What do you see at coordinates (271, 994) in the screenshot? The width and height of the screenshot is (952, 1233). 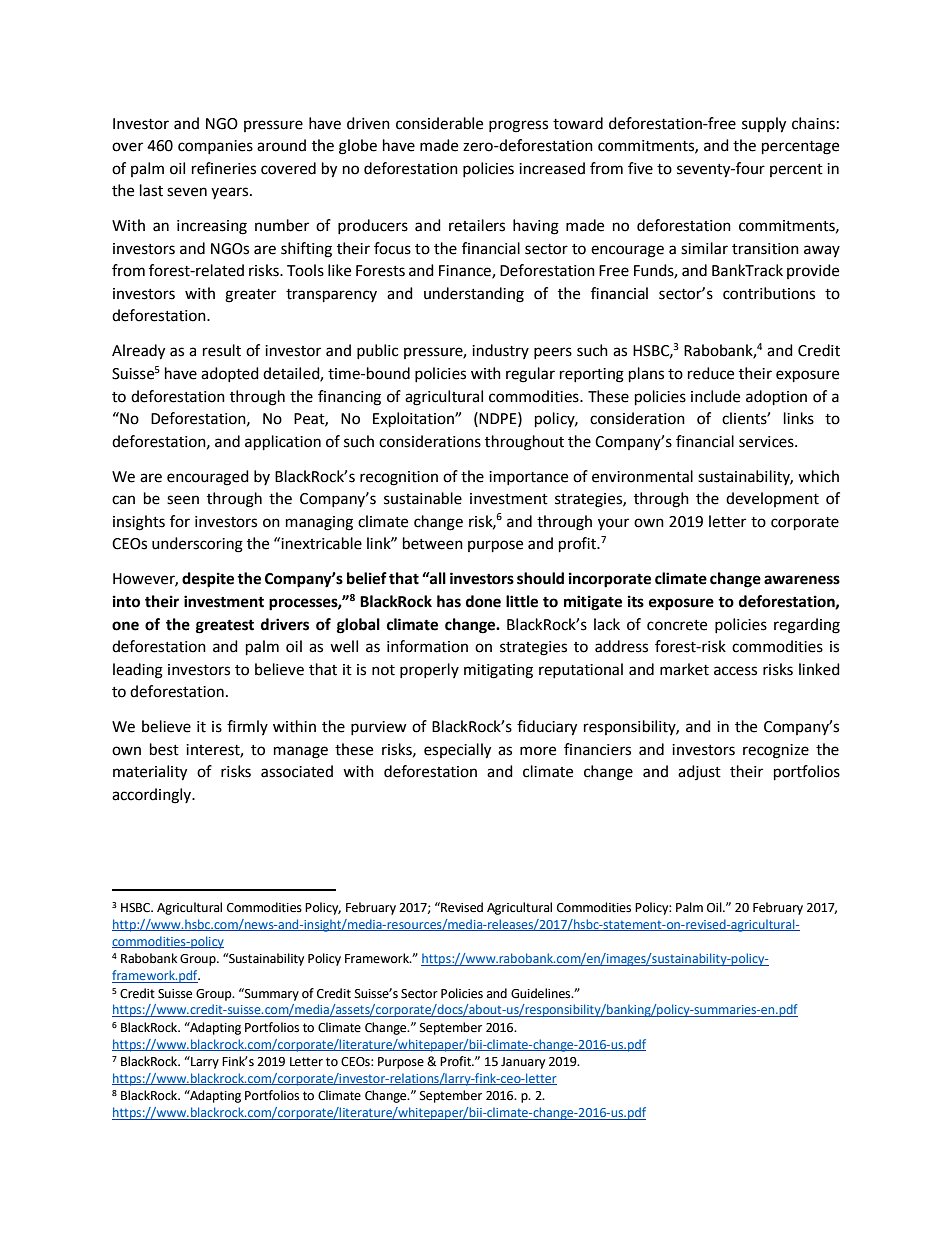 I see `Summary` at bounding box center [271, 994].
